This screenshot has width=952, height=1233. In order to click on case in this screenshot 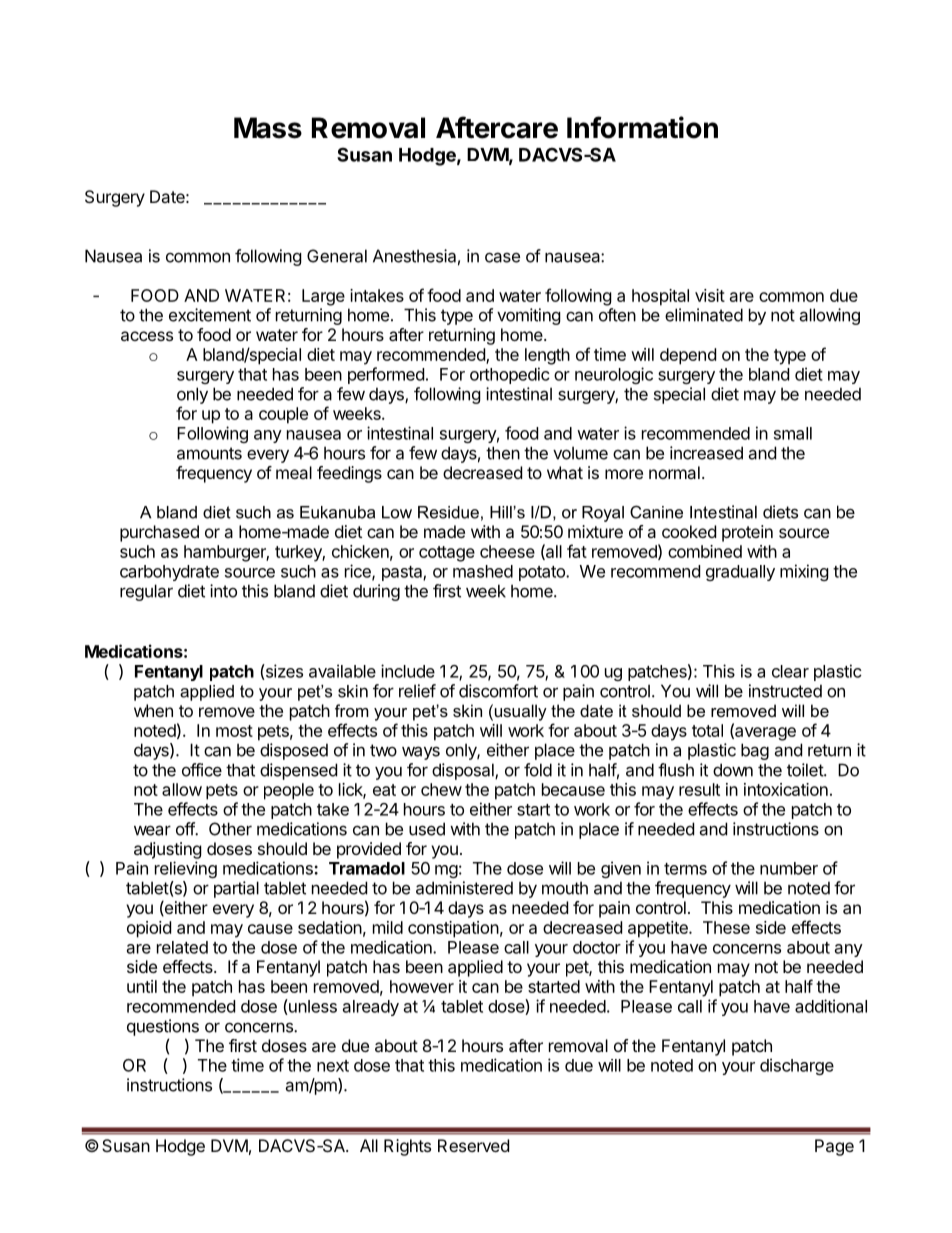, I will do `click(502, 257)`.
